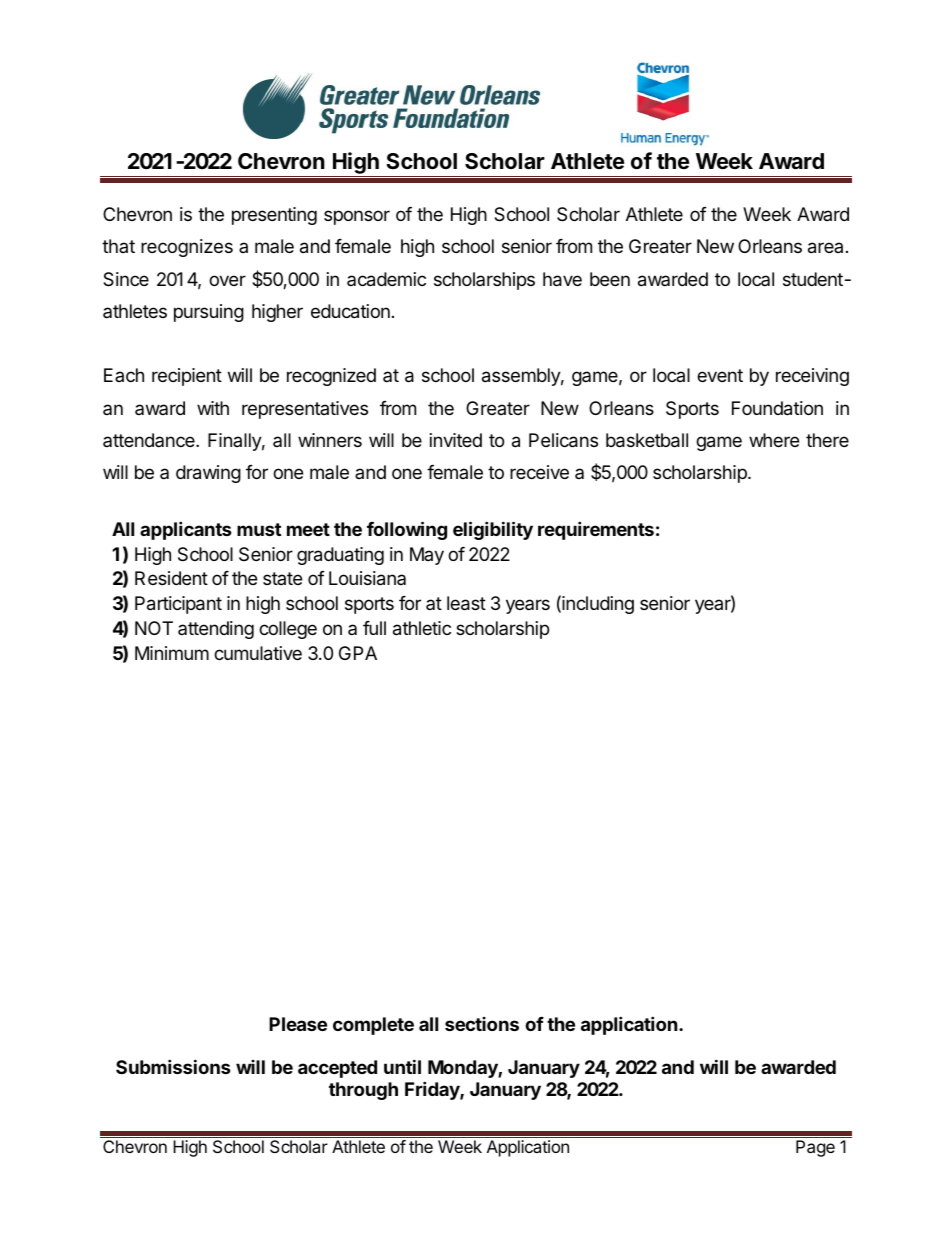 Image resolution: width=952 pixels, height=1233 pixels. What do you see at coordinates (402, 1066) in the page?
I see `until` at bounding box center [402, 1066].
